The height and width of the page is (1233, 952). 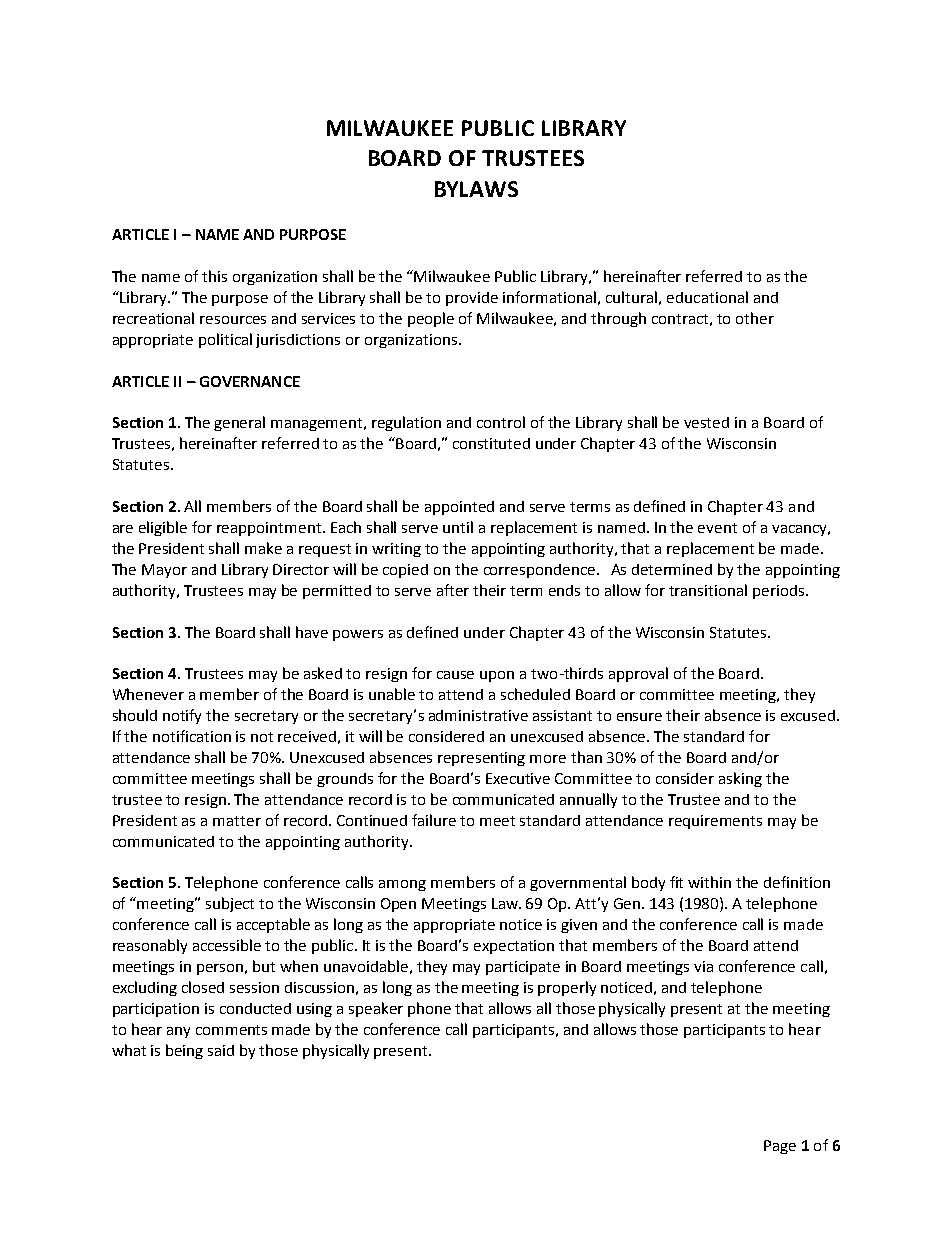 What do you see at coordinates (376, 1009) in the page?
I see `speaker` at bounding box center [376, 1009].
